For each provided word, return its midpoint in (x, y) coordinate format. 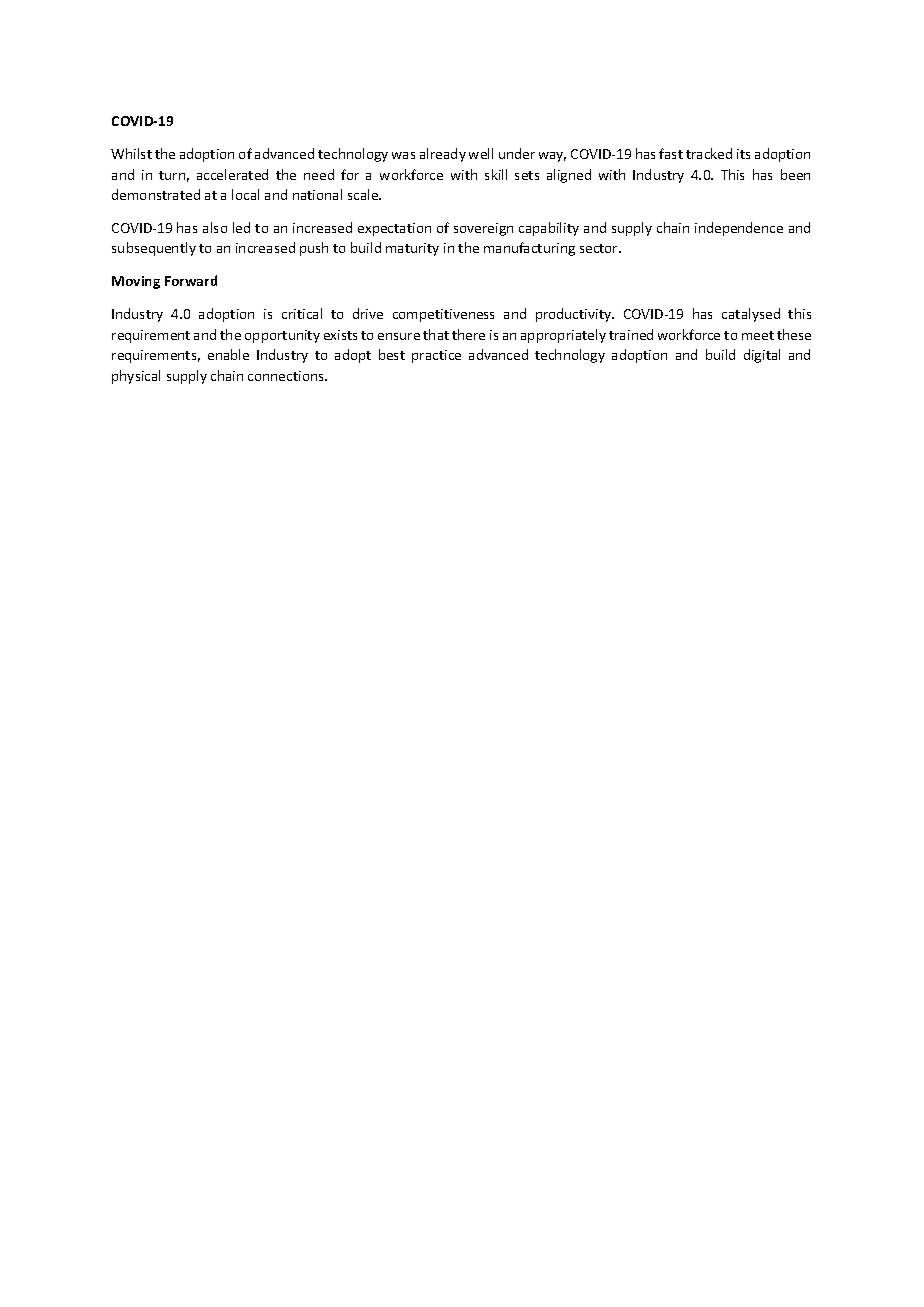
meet (758, 335)
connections (287, 376)
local (245, 194)
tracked (709, 153)
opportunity (282, 336)
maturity (412, 249)
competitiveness (443, 315)
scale (364, 194)
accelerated (232, 174)
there (468, 334)
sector (600, 248)
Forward (191, 280)
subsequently (154, 249)
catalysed (751, 315)
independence (739, 229)
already (443, 155)
